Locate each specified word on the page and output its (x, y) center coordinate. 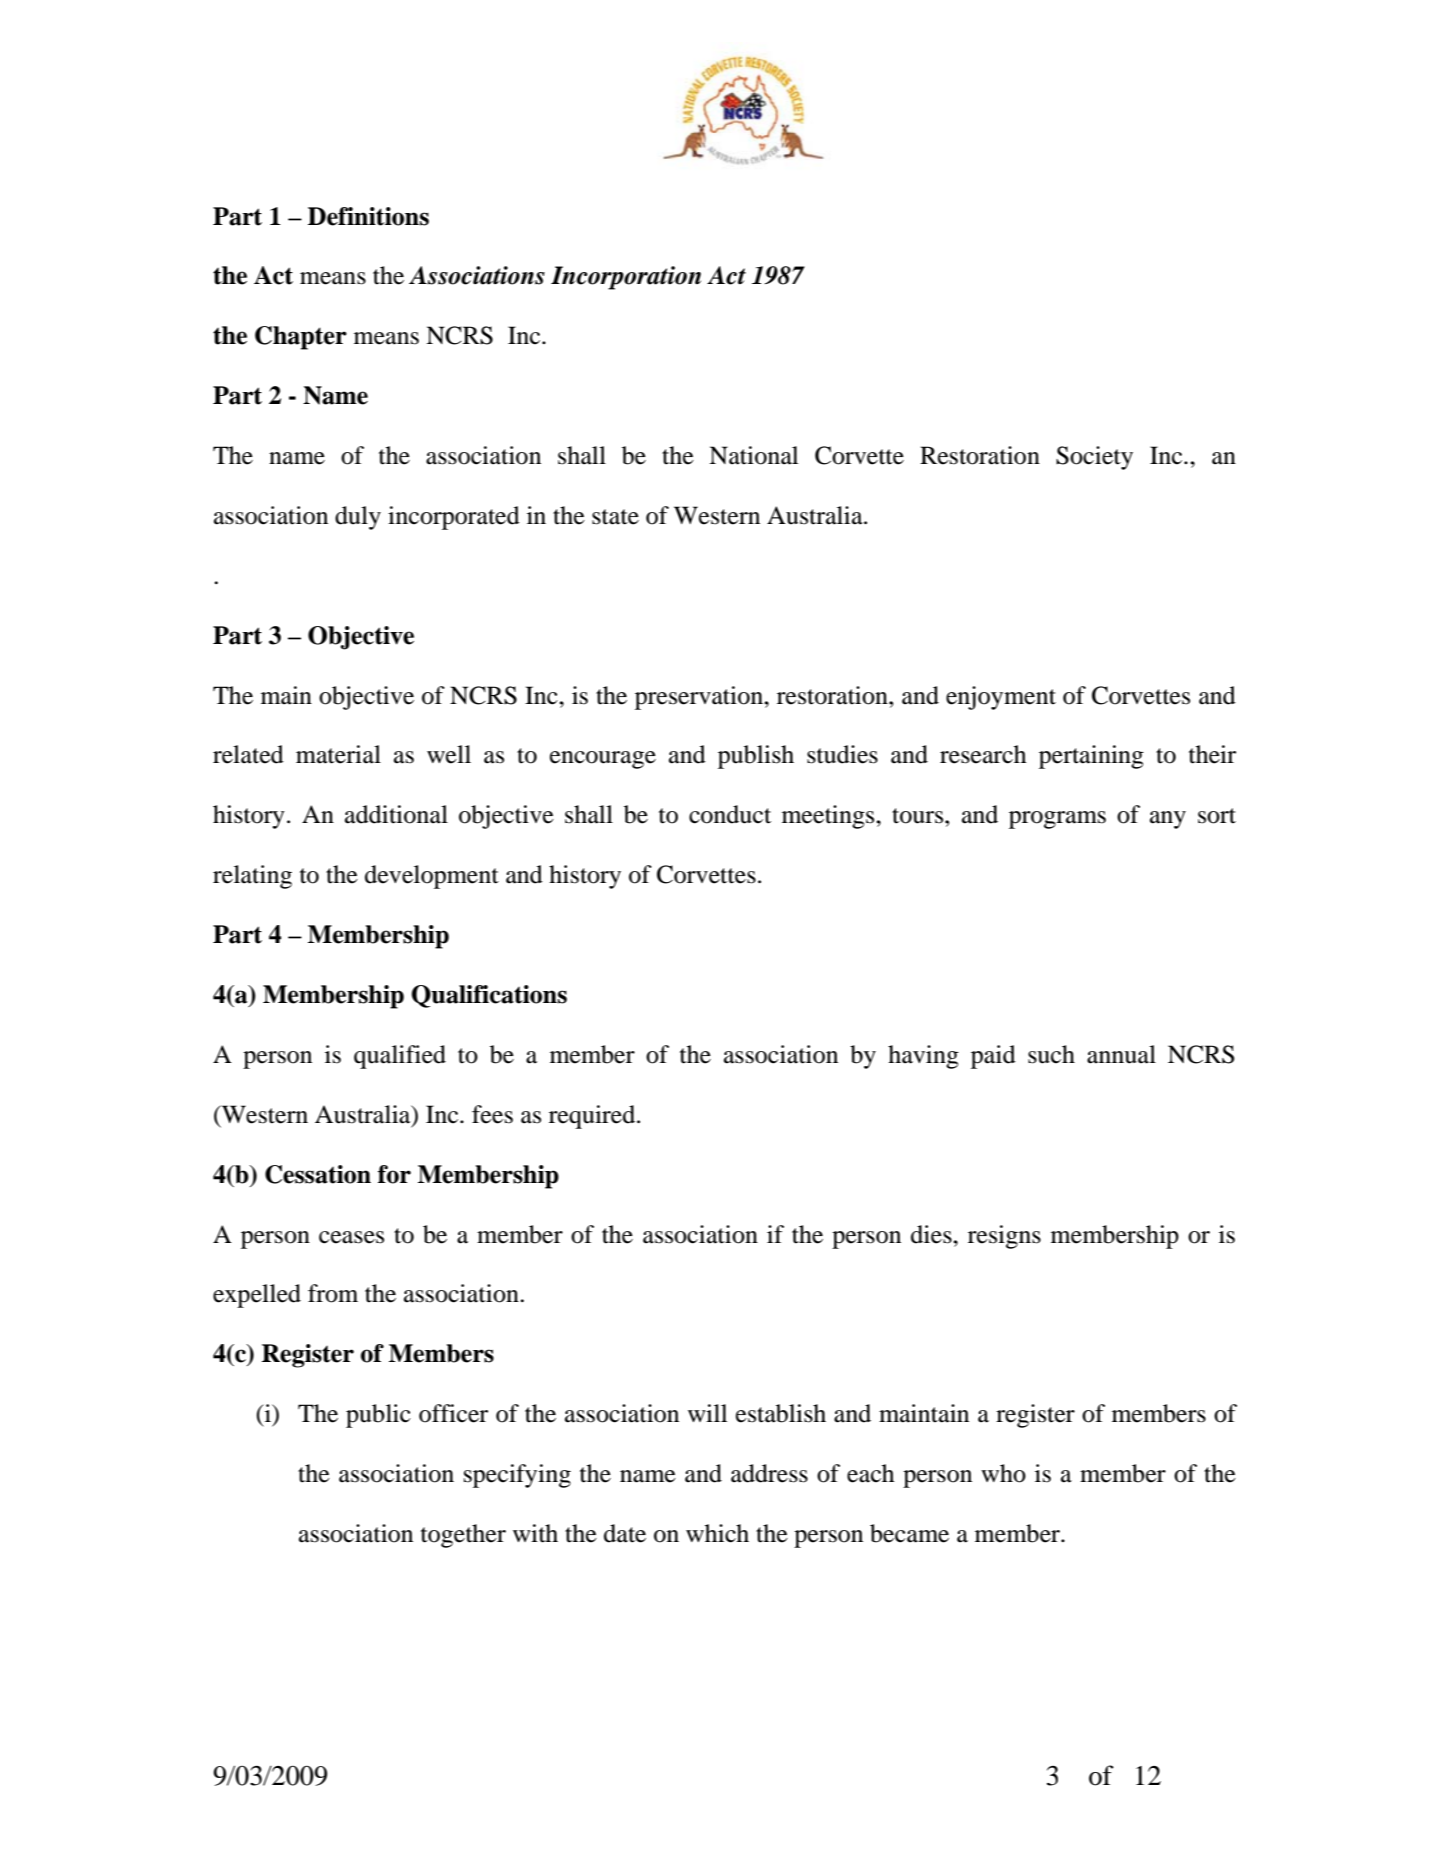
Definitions (368, 216)
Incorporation (626, 278)
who (1003, 1473)
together (463, 1536)
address (769, 1473)
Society (1094, 458)
